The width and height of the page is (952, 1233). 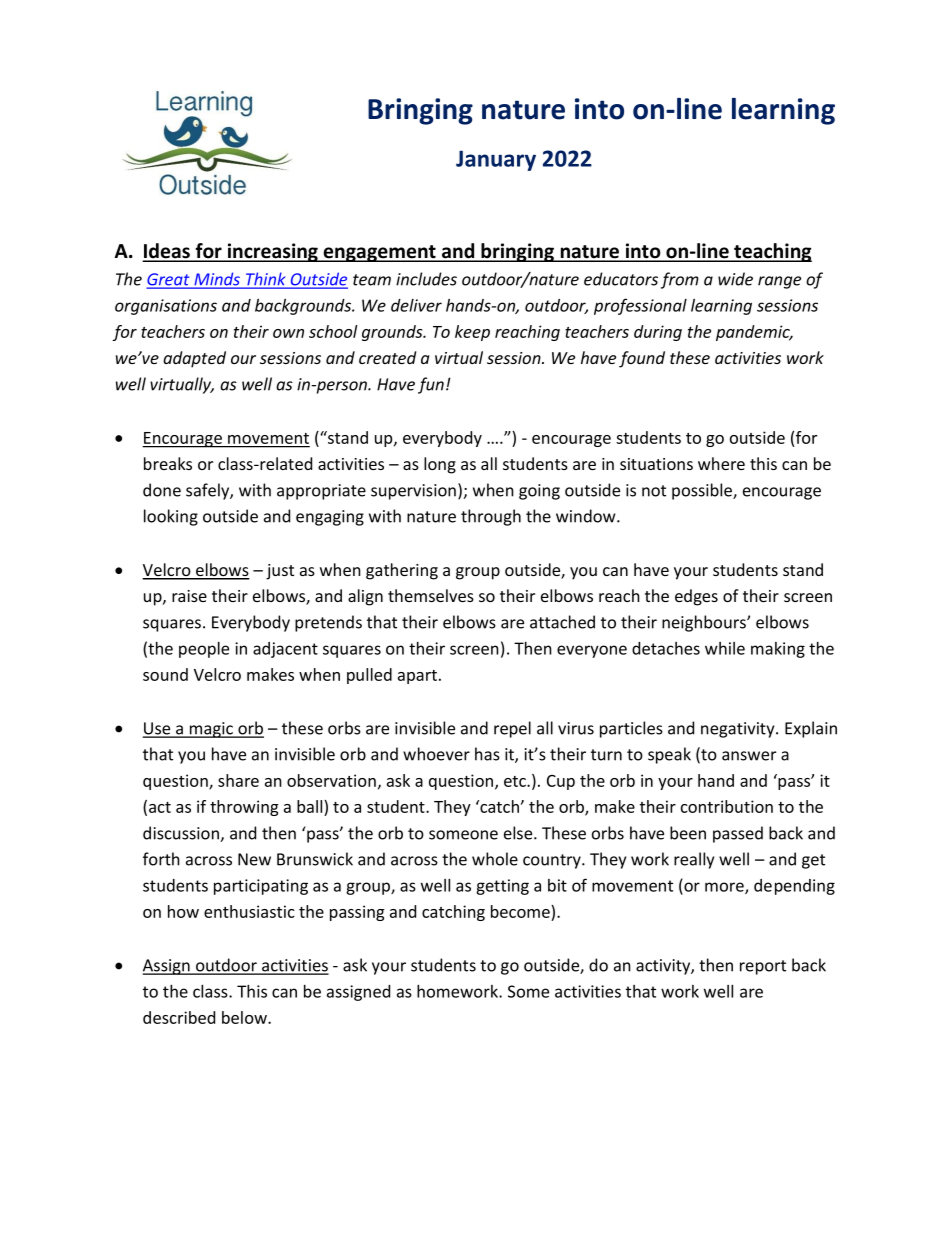 What do you see at coordinates (772, 252) in the page?
I see `teaching` at bounding box center [772, 252].
